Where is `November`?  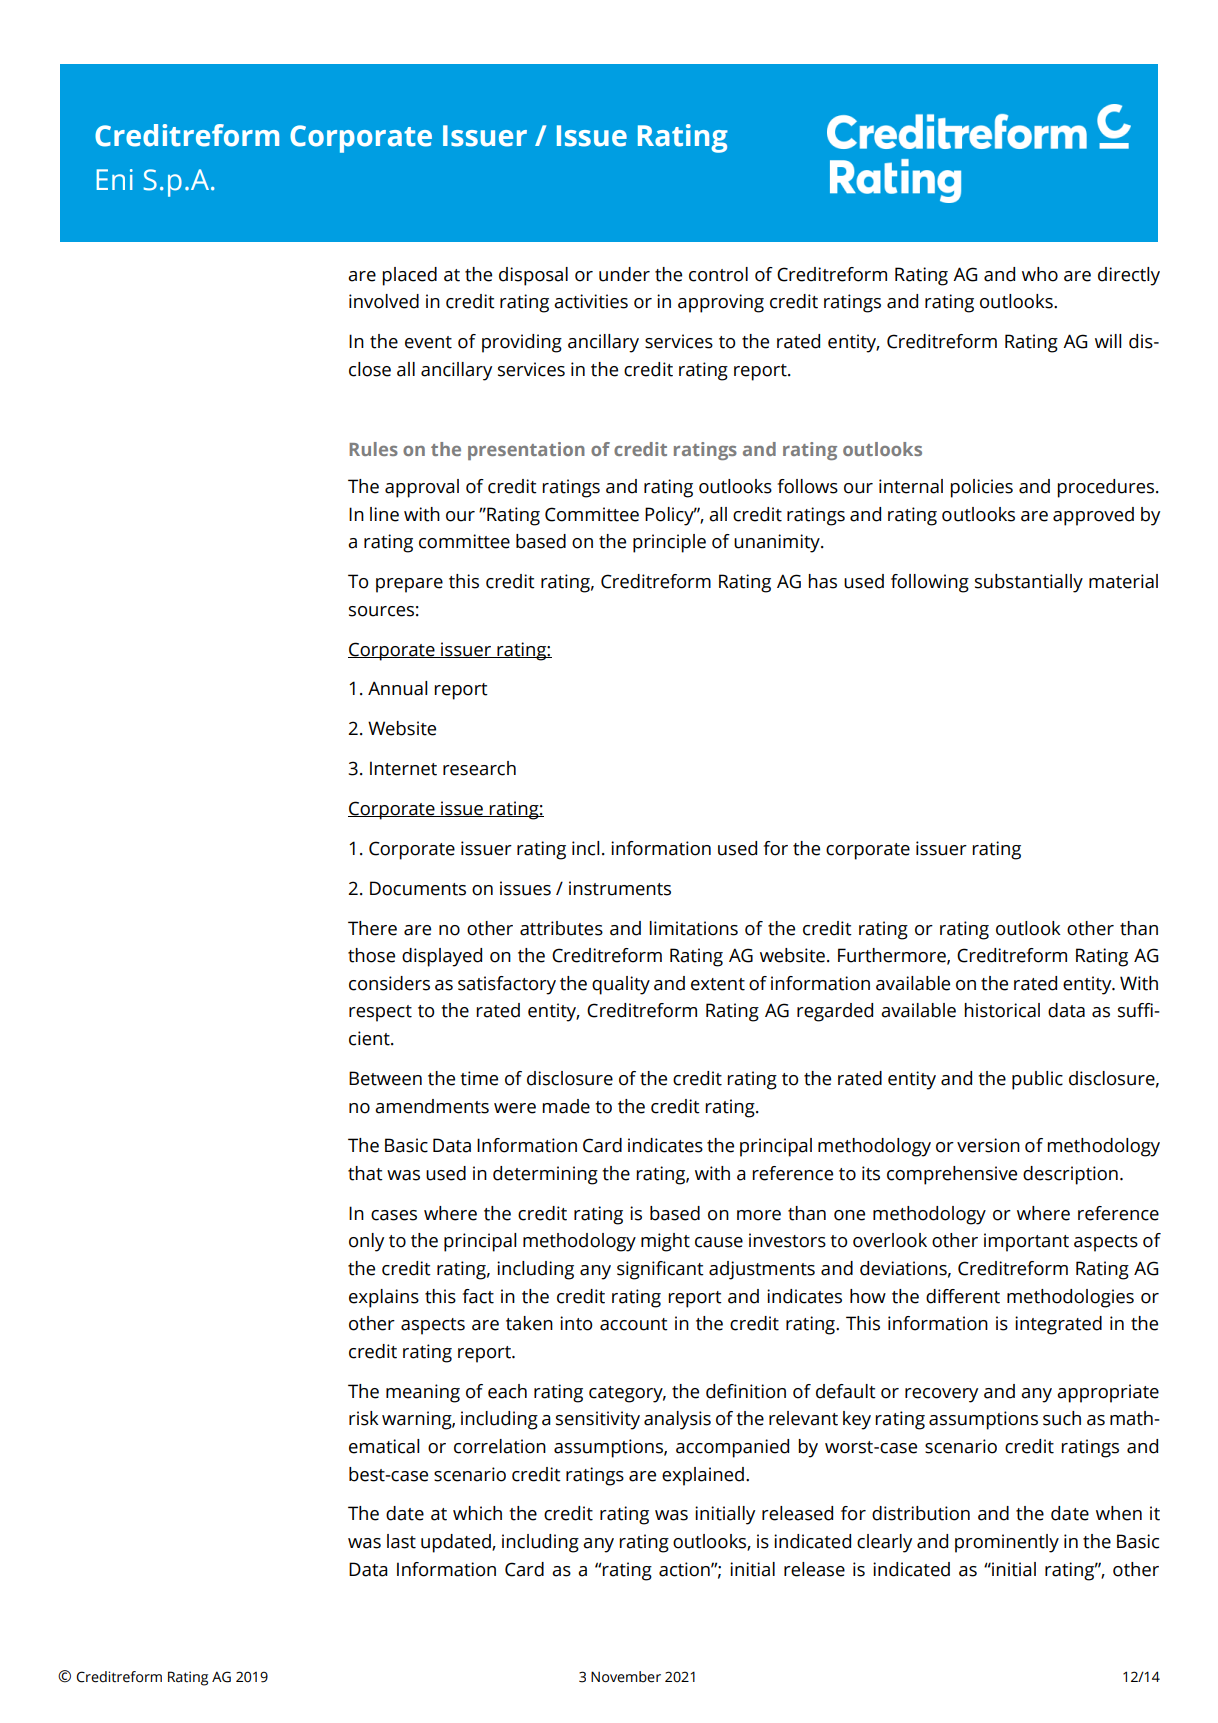
November is located at coordinates (626, 1677).
